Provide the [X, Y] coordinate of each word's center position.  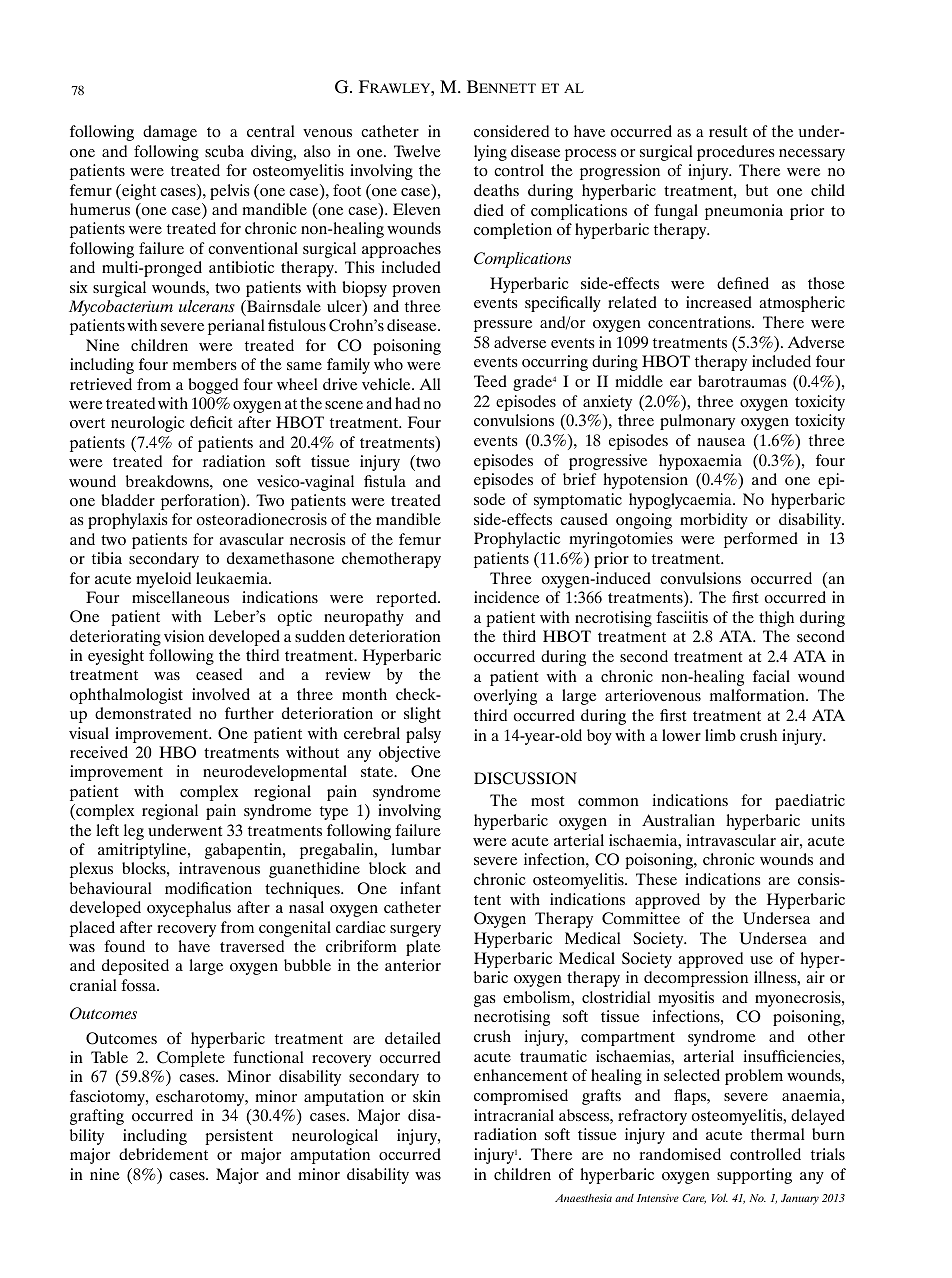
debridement [163, 1154]
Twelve [417, 151]
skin [427, 1096]
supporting [754, 1176]
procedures [736, 153]
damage [170, 133]
